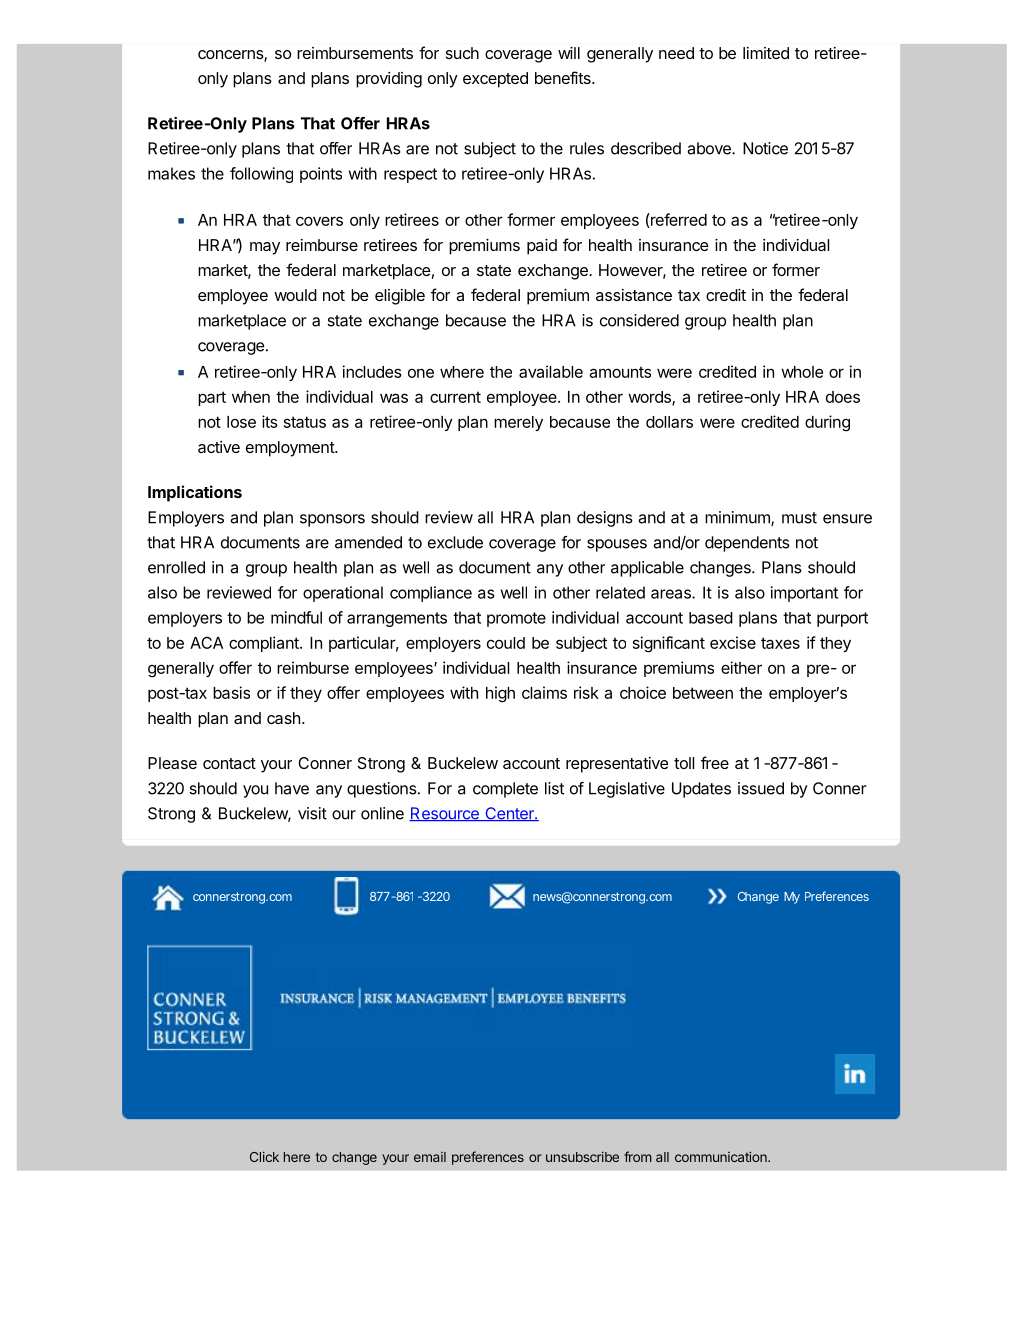 The image size is (1024, 1325). I want to click on following, so click(261, 175).
